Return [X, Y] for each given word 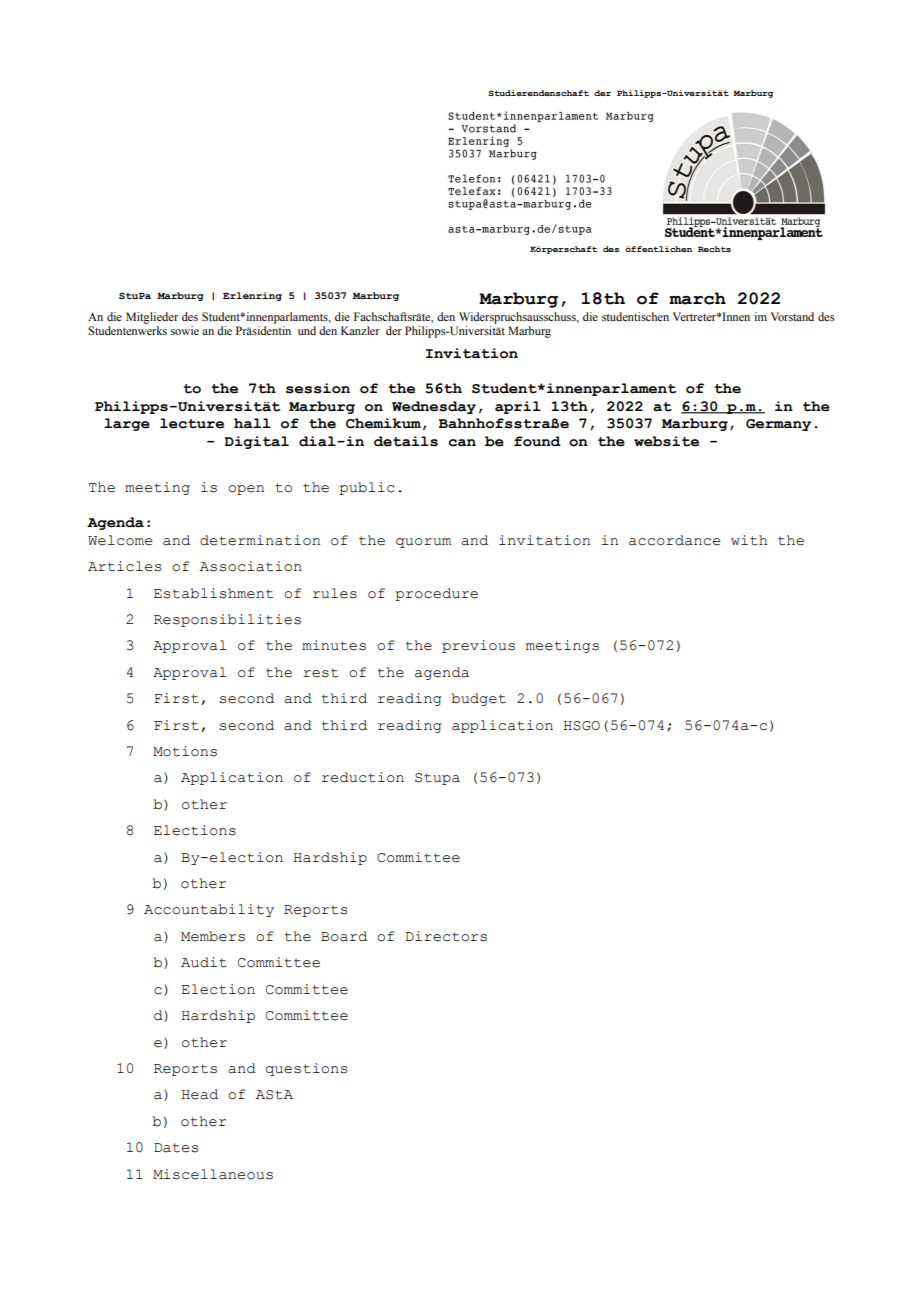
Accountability [209, 910]
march [697, 298]
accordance [674, 540]
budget [478, 699]
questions [306, 1069]
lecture [192, 423]
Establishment [213, 593]
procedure [436, 594]
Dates [176, 1148]
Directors [446, 936]
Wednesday [434, 407]
